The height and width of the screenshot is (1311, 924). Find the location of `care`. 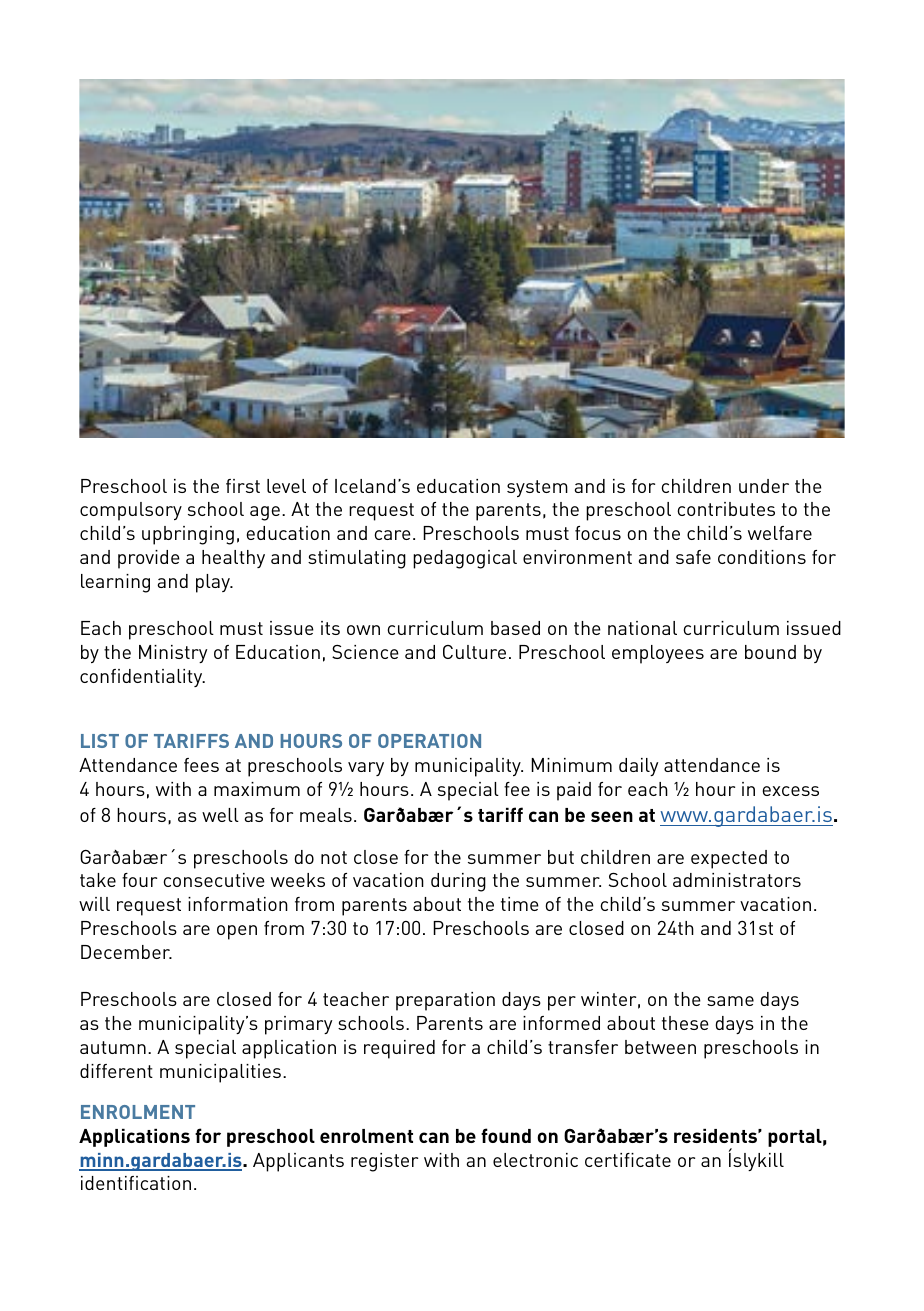

care is located at coordinates (392, 535).
